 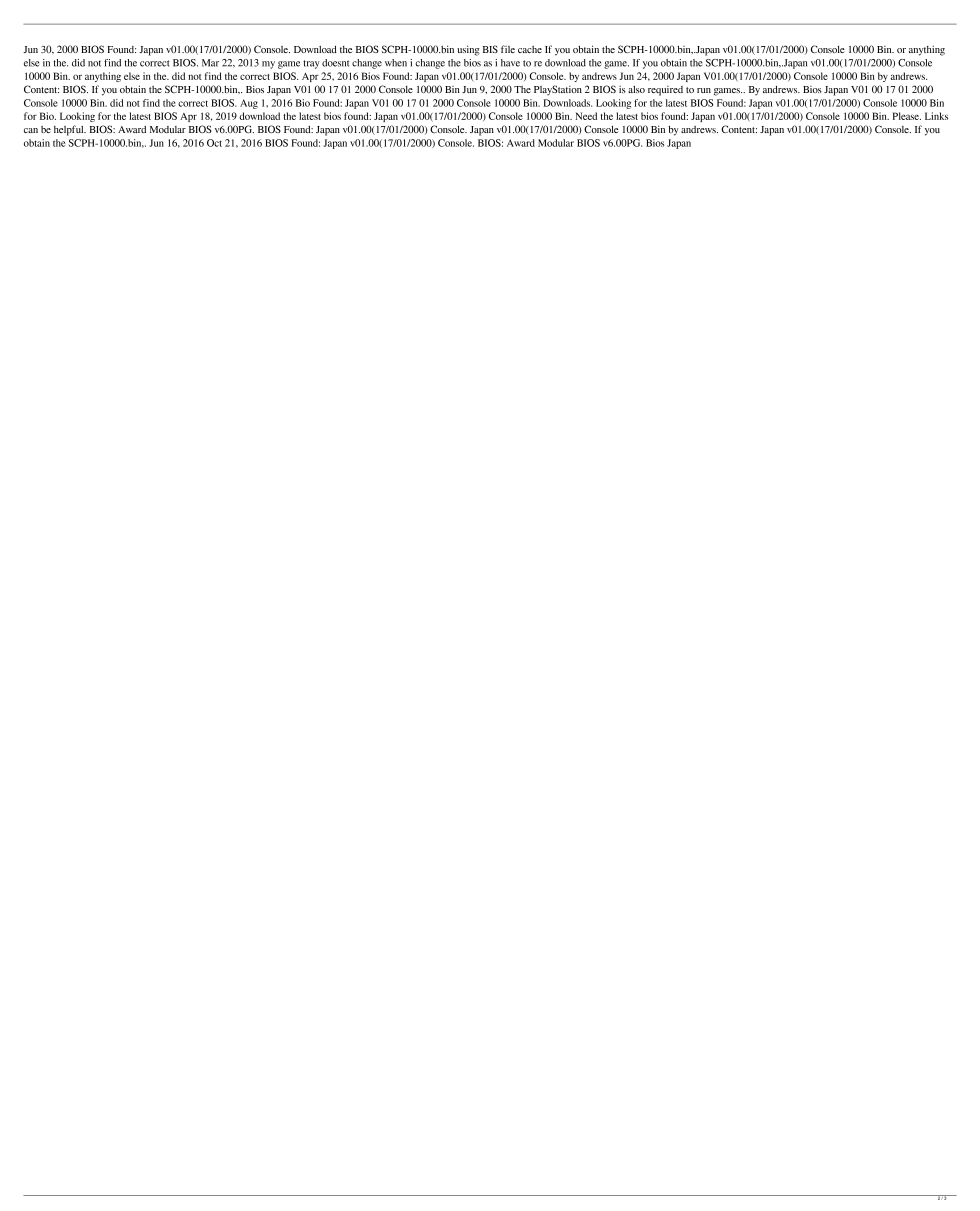 What do you see at coordinates (907, 116) in the screenshot?
I see `Please` at bounding box center [907, 116].
